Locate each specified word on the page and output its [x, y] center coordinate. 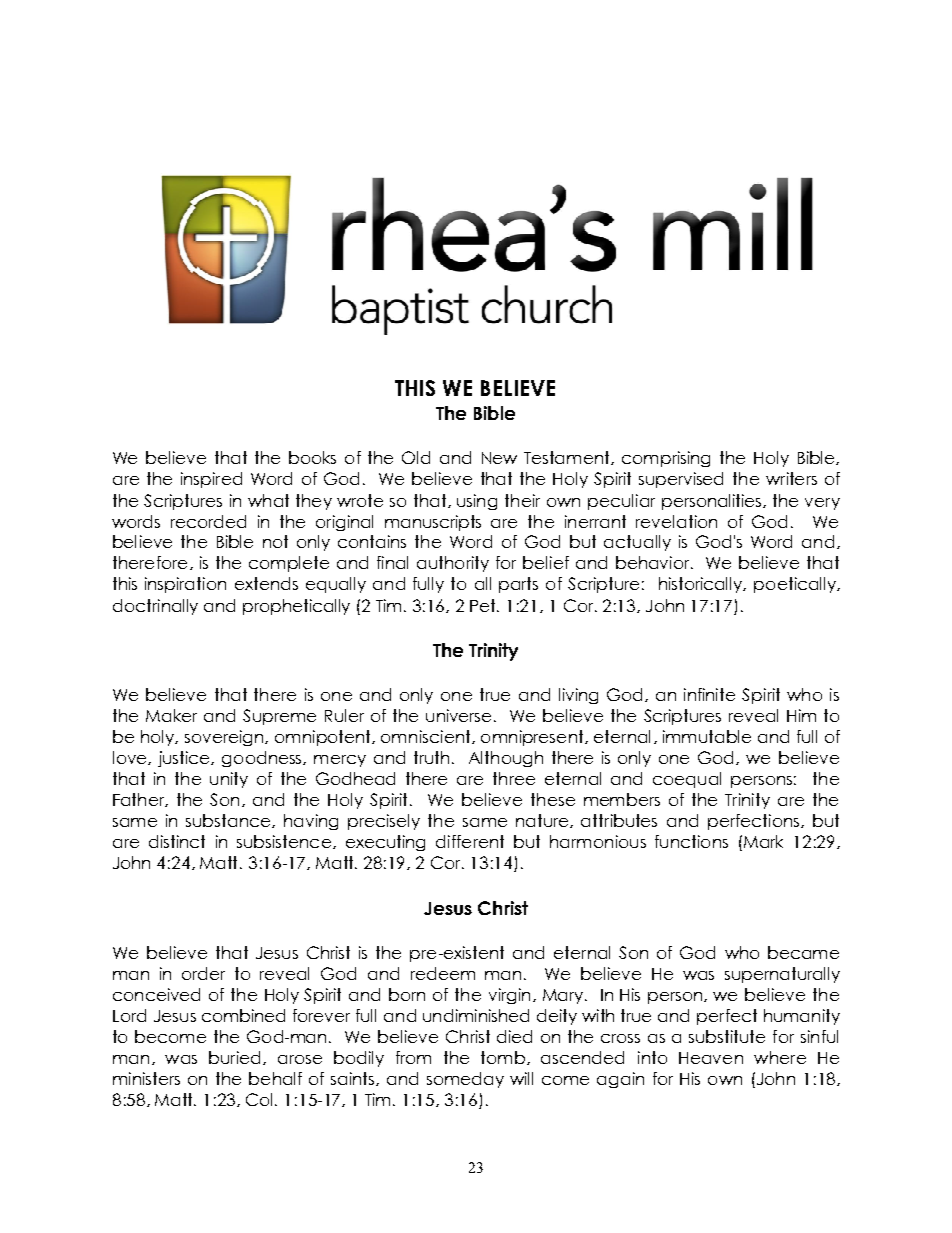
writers [791, 478]
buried [234, 1057]
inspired [211, 480]
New [499, 458]
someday [465, 1080]
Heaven [711, 1058]
